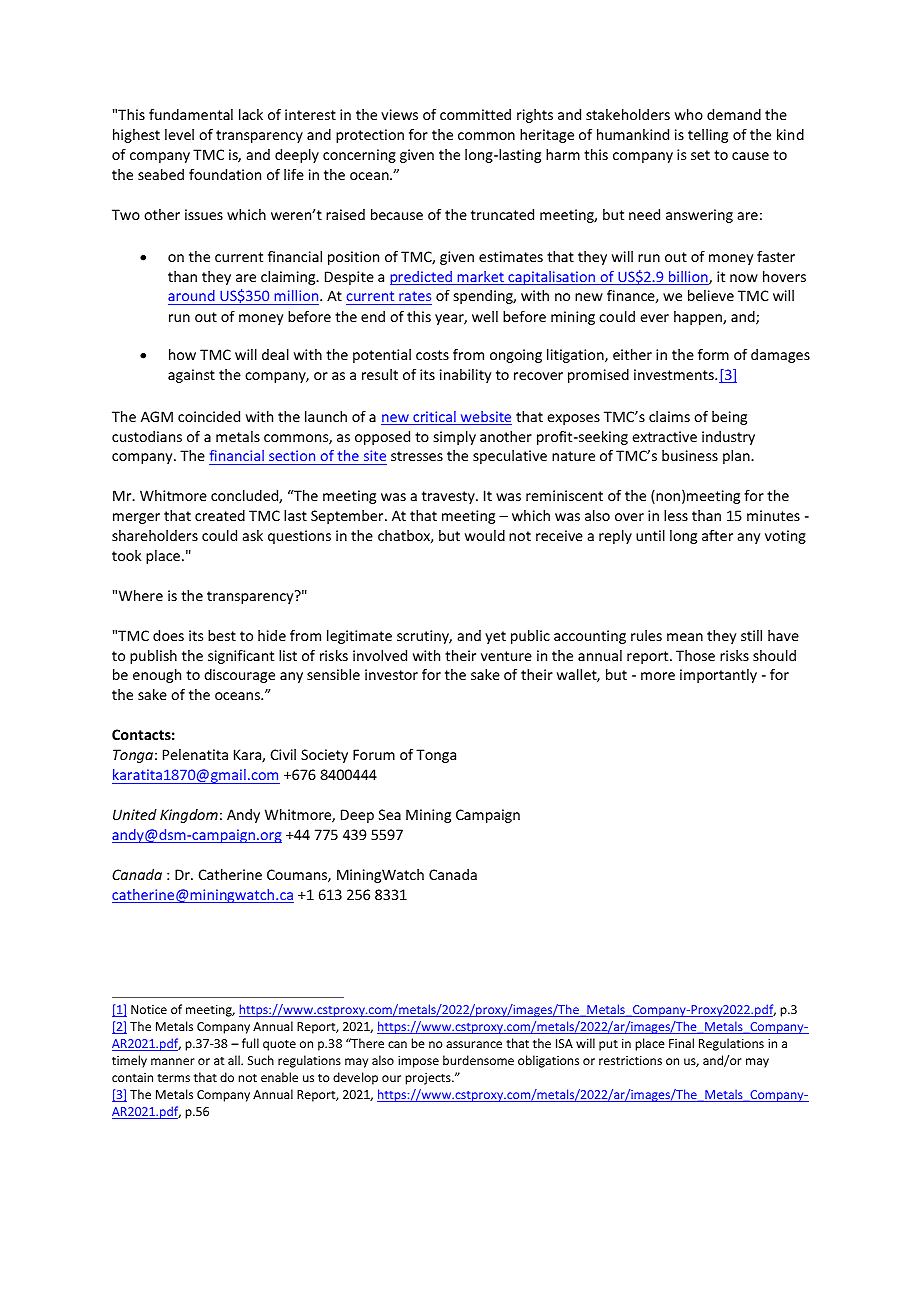  What do you see at coordinates (222, 635) in the screenshot?
I see `best` at bounding box center [222, 635].
